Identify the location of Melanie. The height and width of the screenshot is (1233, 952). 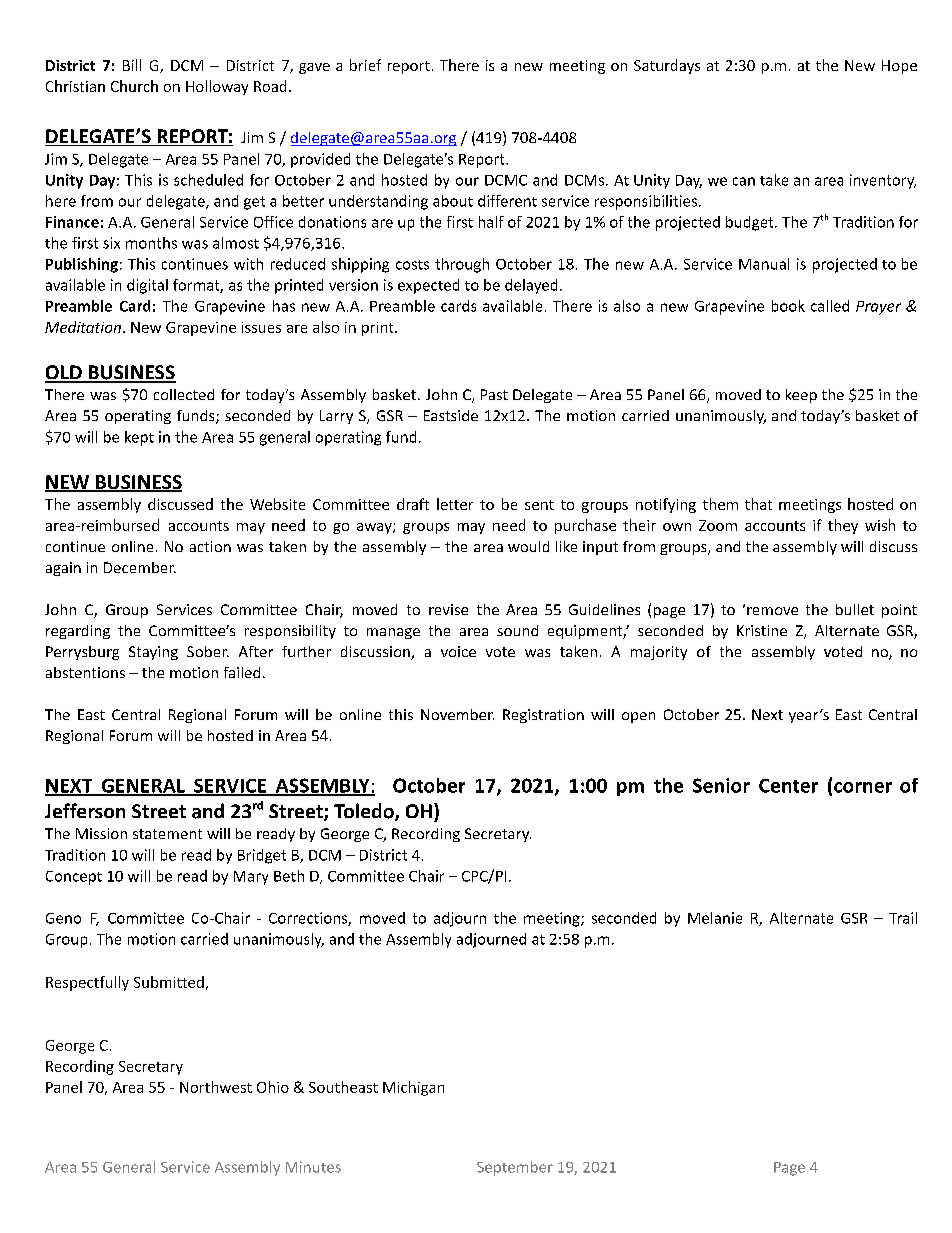
(715, 918).
